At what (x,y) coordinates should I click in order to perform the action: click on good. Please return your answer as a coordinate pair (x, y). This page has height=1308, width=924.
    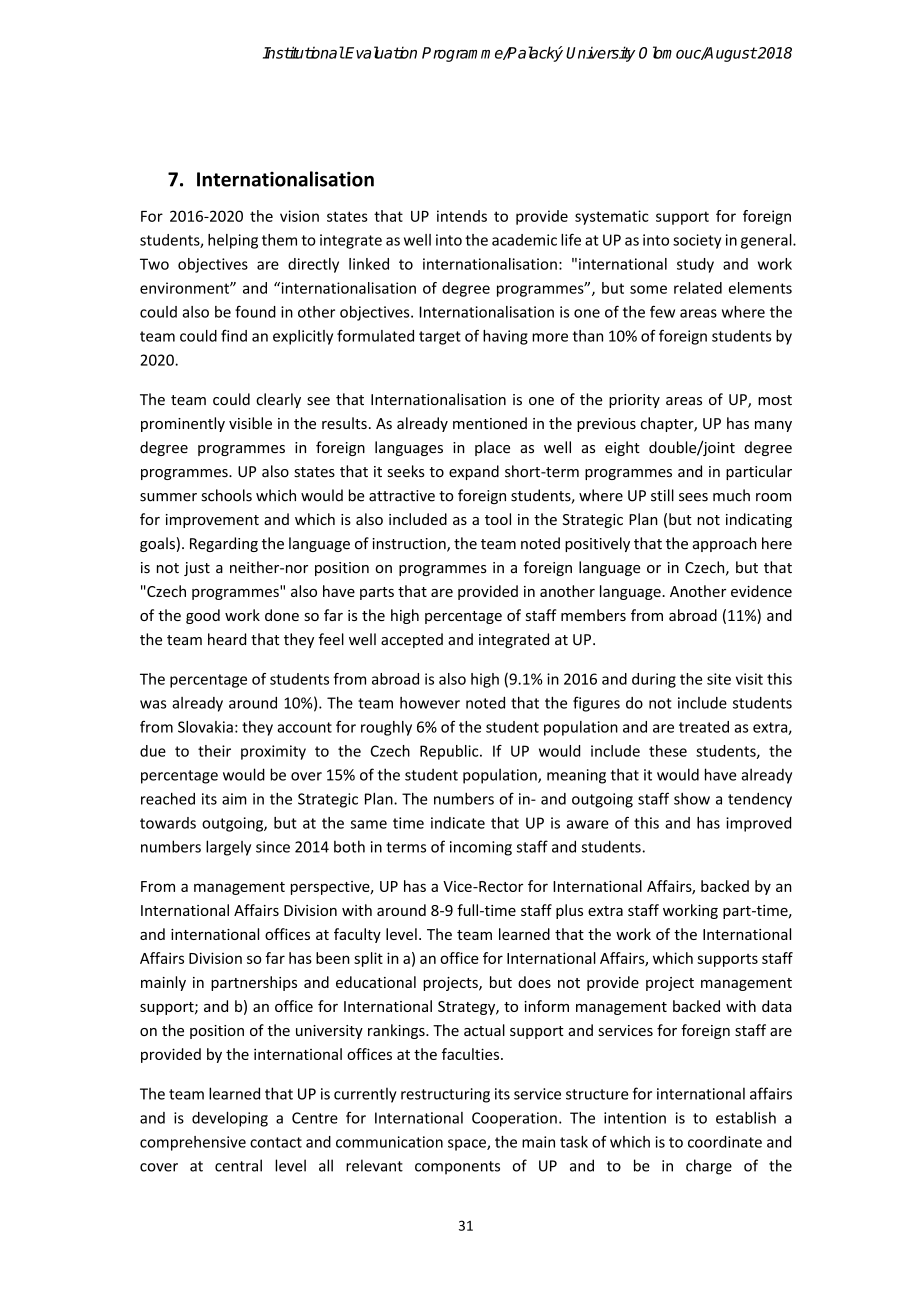
    Looking at the image, I should click on (203, 616).
